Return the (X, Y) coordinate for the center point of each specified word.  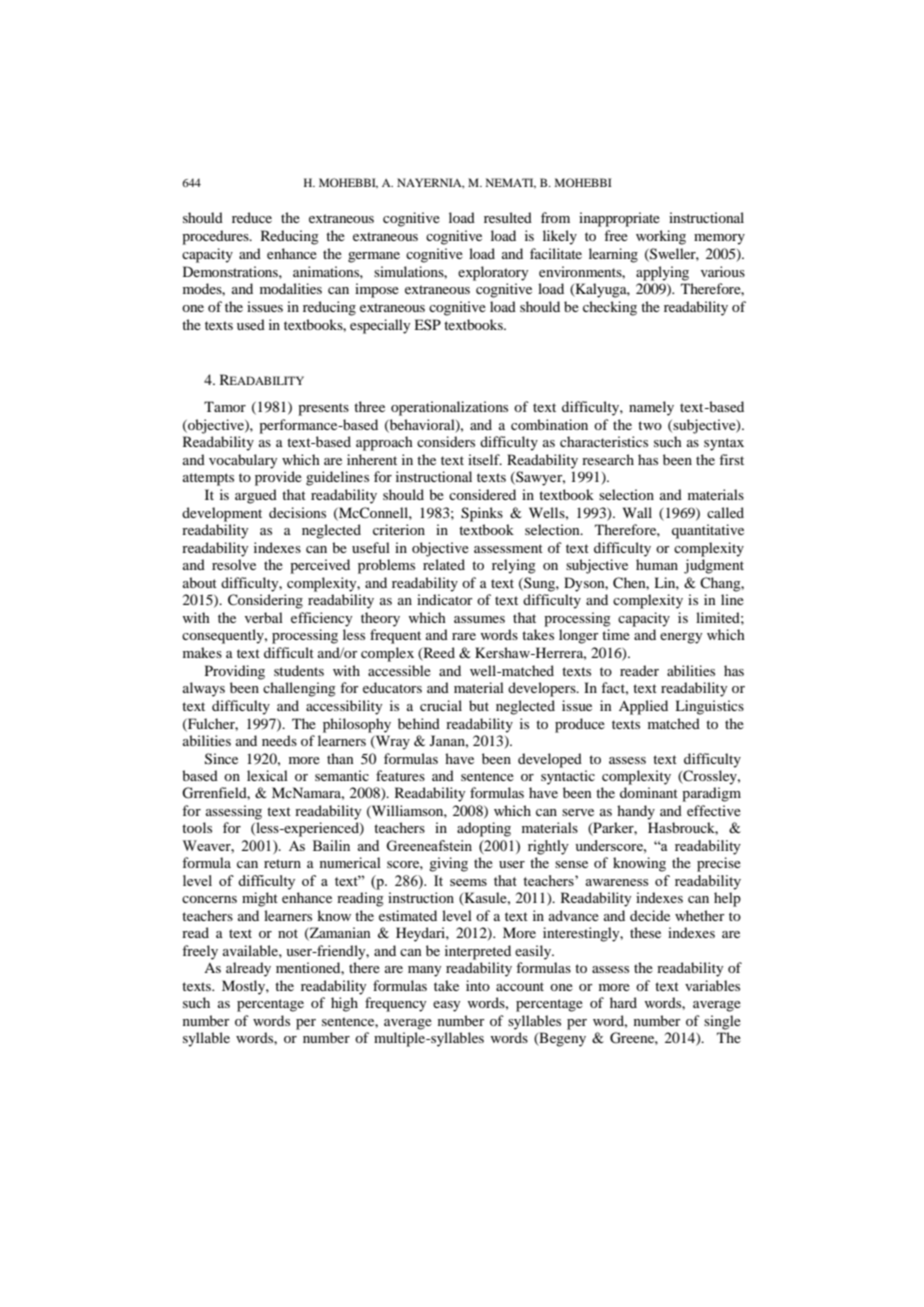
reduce (252, 217)
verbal (264, 617)
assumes (479, 619)
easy (446, 1006)
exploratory (493, 273)
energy (681, 638)
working (661, 237)
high (344, 1004)
